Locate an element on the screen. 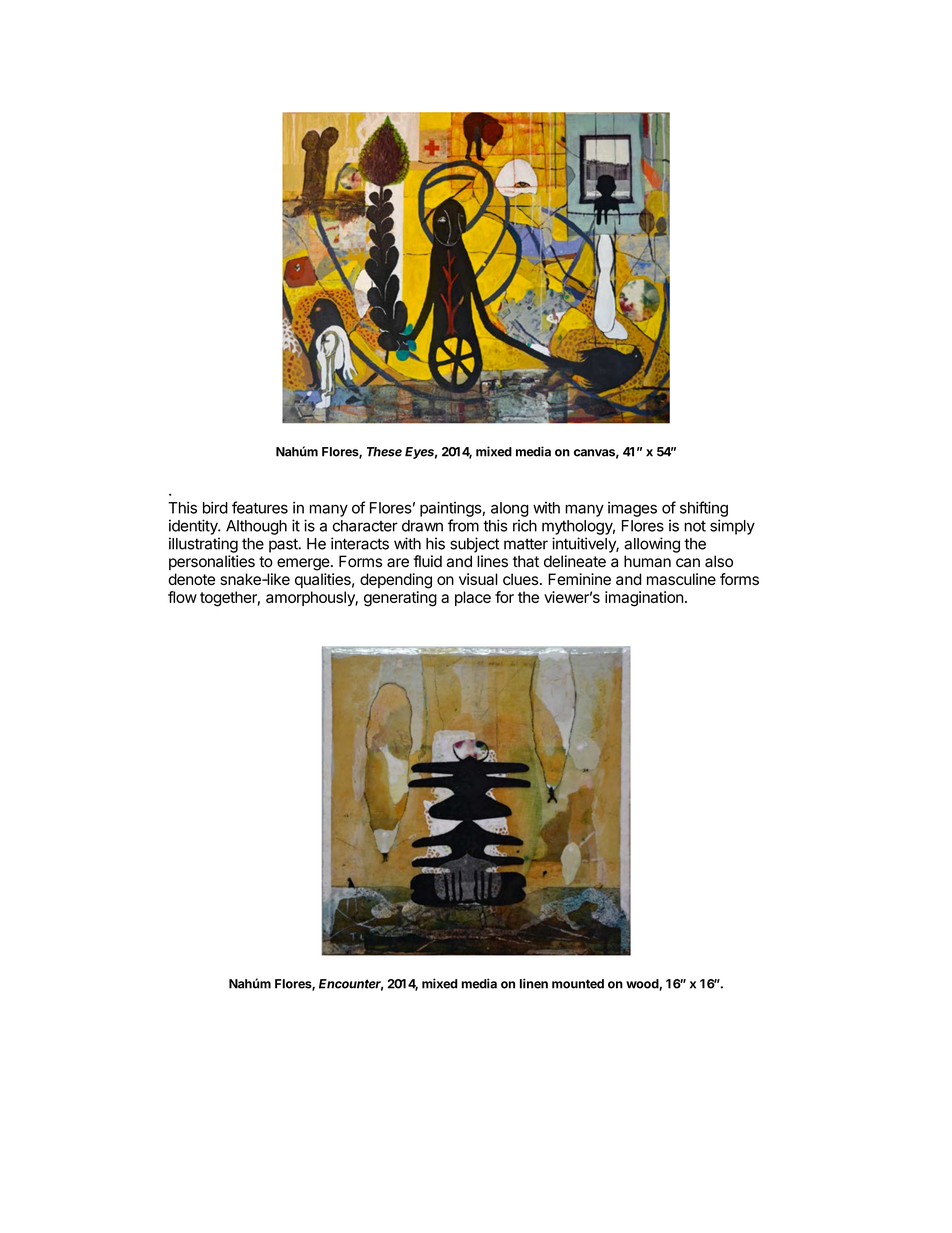  mounted is located at coordinates (578, 984).
